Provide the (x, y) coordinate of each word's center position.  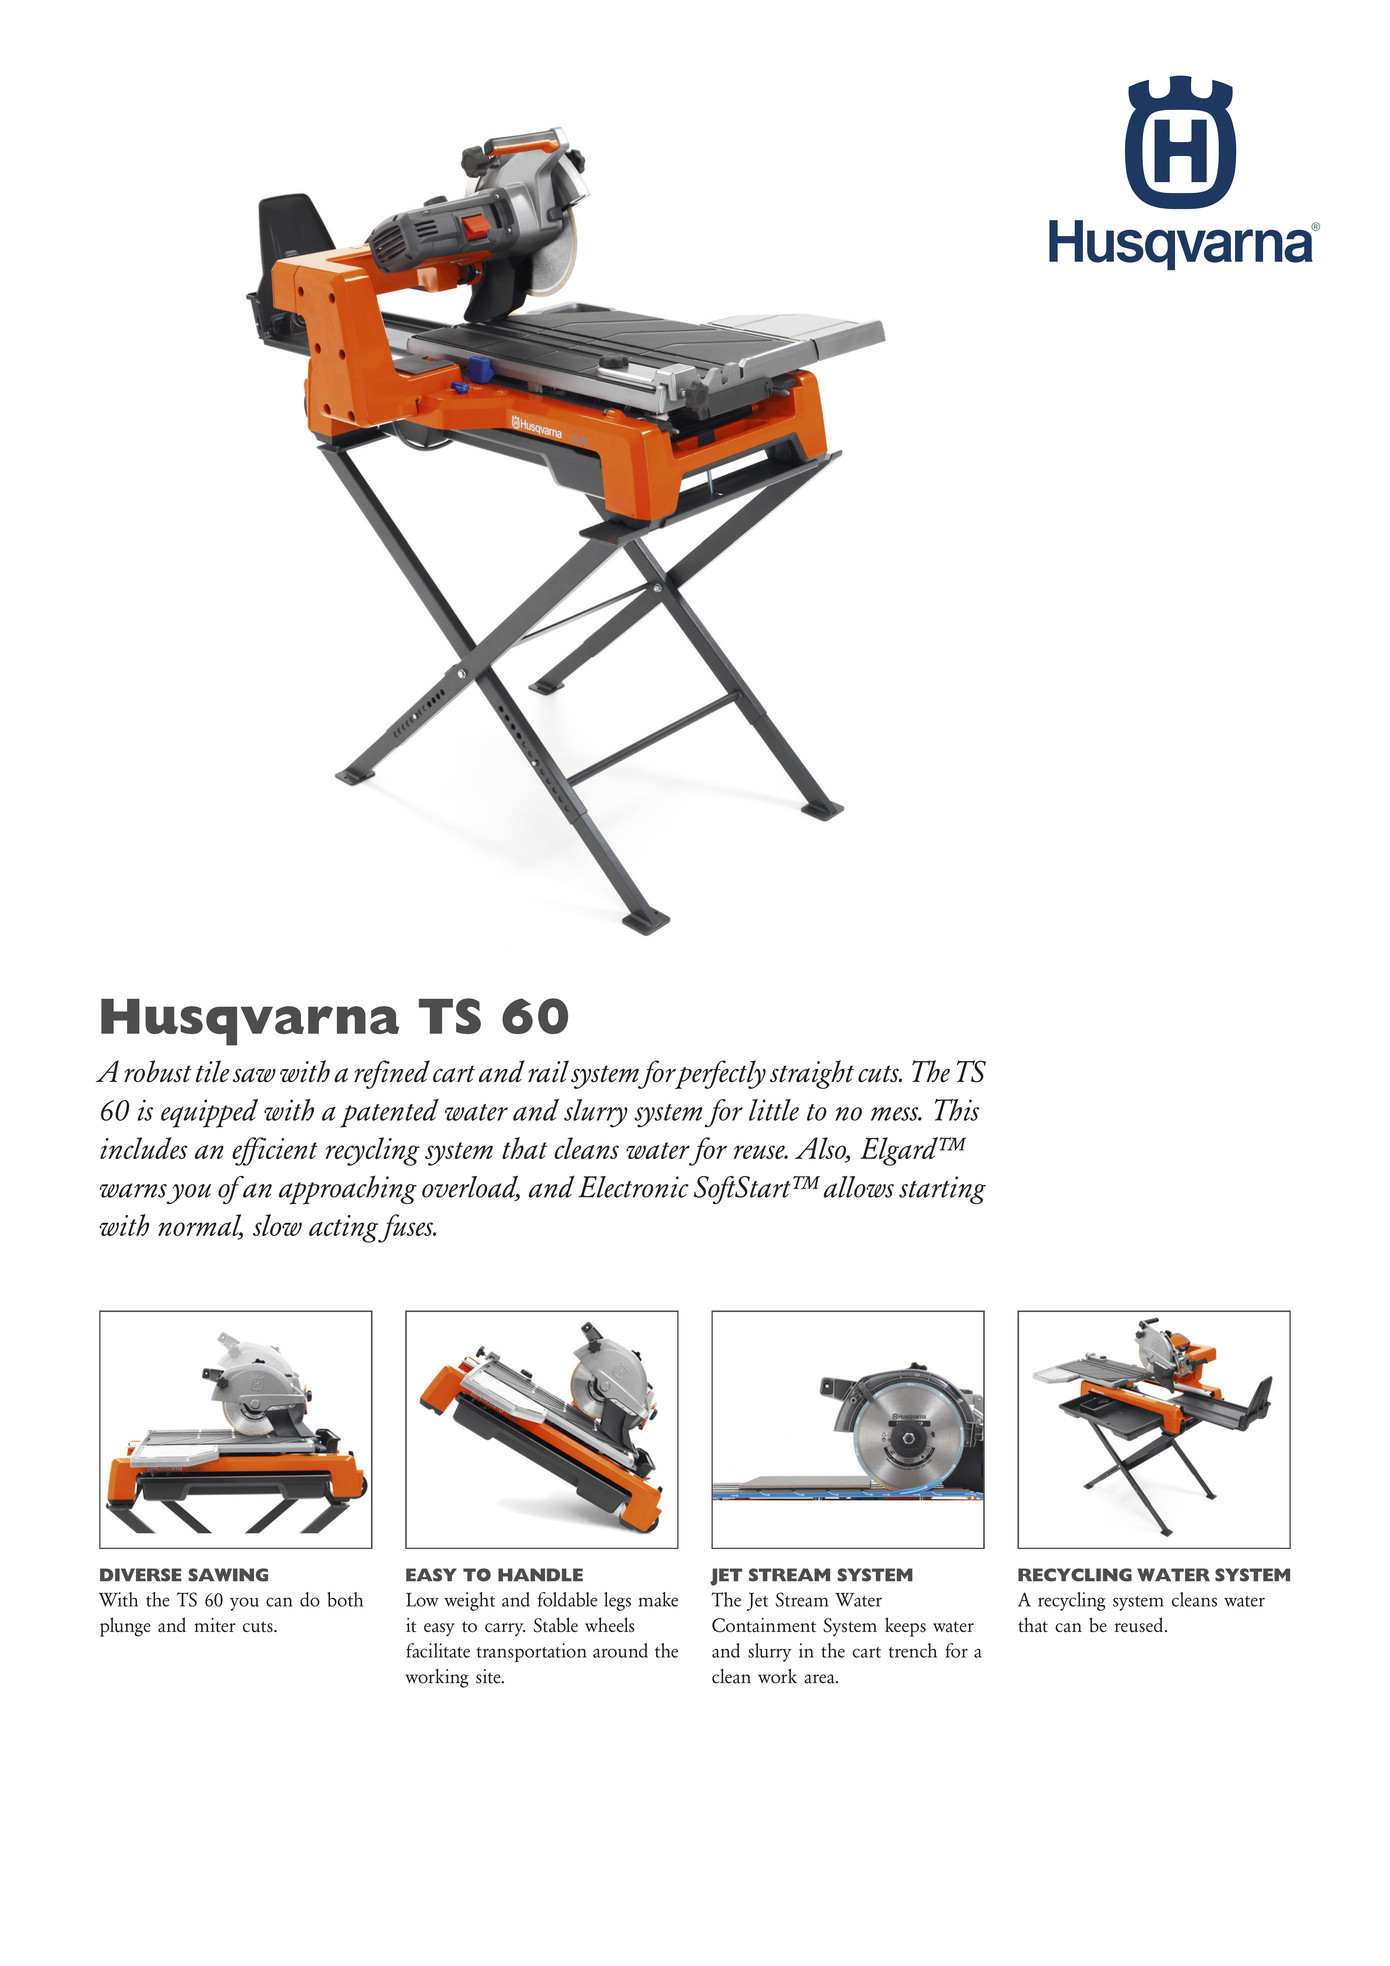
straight (812, 1074)
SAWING (228, 1575)
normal (200, 1226)
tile (212, 1071)
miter (214, 1625)
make (658, 1599)
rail (548, 1071)
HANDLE (540, 1575)
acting (345, 1229)
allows (859, 1187)
